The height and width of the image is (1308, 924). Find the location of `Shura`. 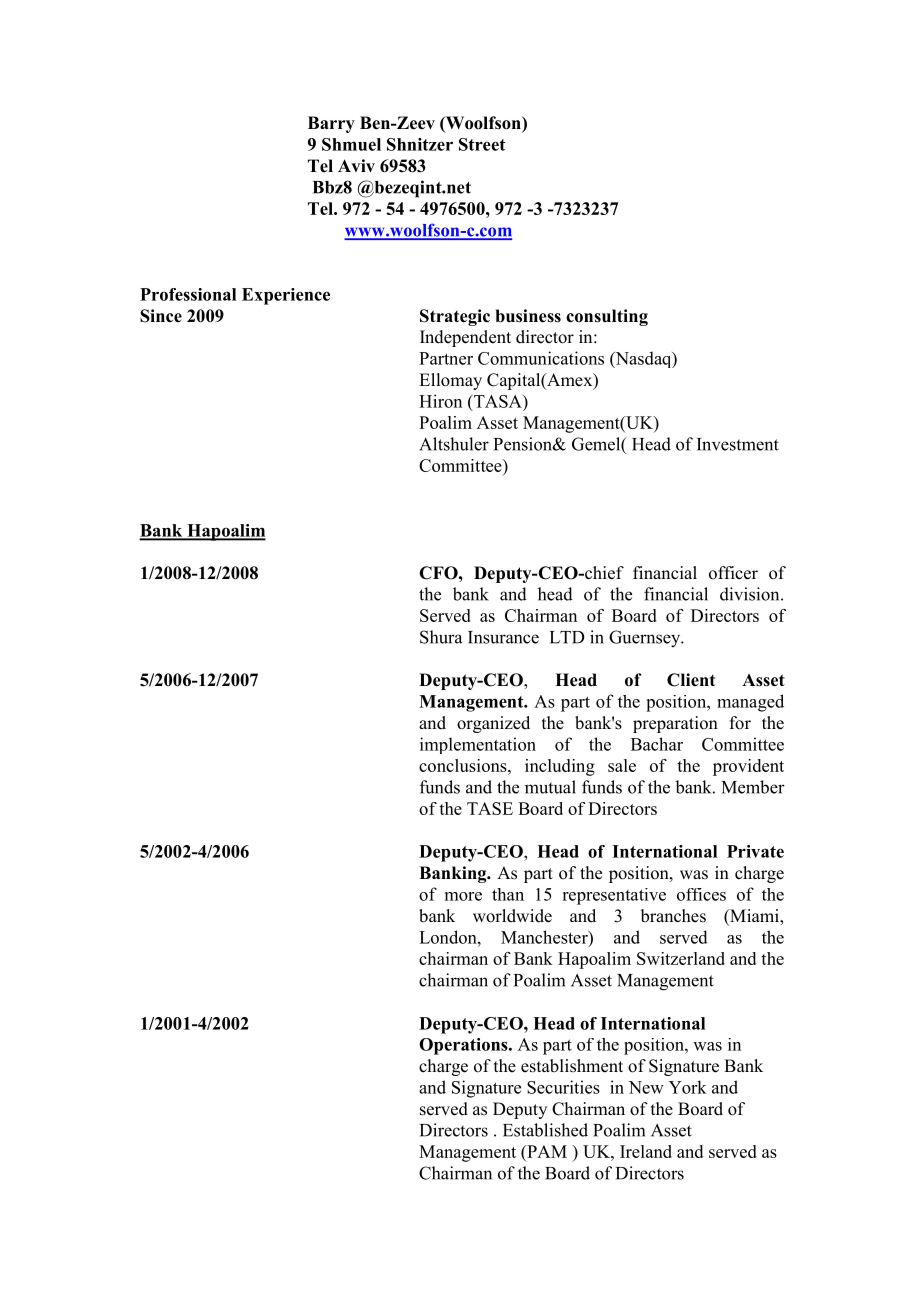

Shura is located at coordinates (441, 637).
